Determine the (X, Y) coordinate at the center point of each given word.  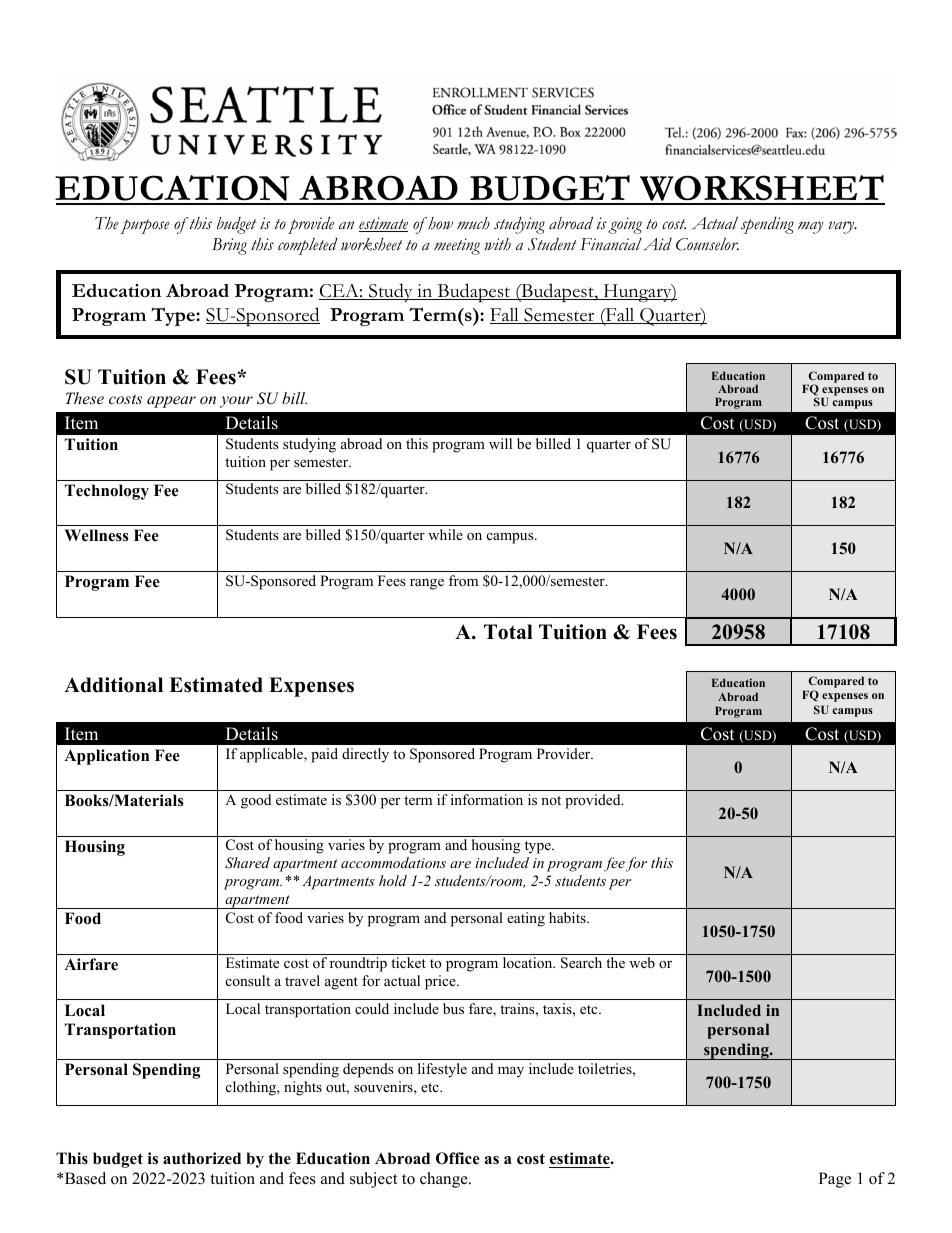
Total (508, 632)
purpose (145, 226)
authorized (202, 1158)
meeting (457, 246)
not (551, 800)
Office (458, 1158)
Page (835, 1180)
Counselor (707, 244)
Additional (113, 685)
